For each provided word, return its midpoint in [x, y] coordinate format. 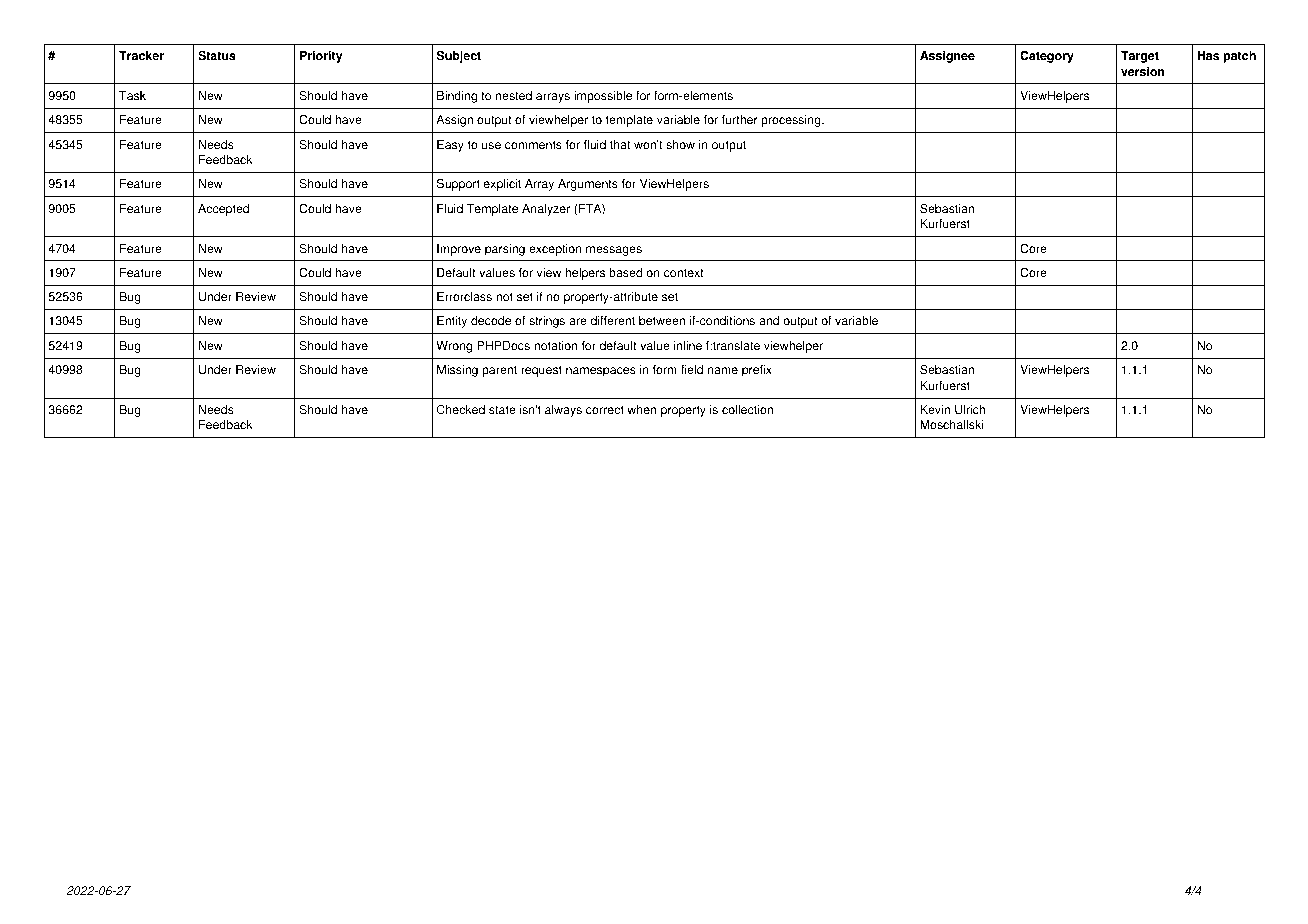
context [684, 273]
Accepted [223, 210]
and [769, 321]
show [680, 145]
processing [792, 121]
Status [217, 56]
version [1143, 72]
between [662, 321]
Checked [461, 410]
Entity [452, 322]
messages [614, 251]
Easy [450, 146]
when [641, 410]
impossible [603, 97]
